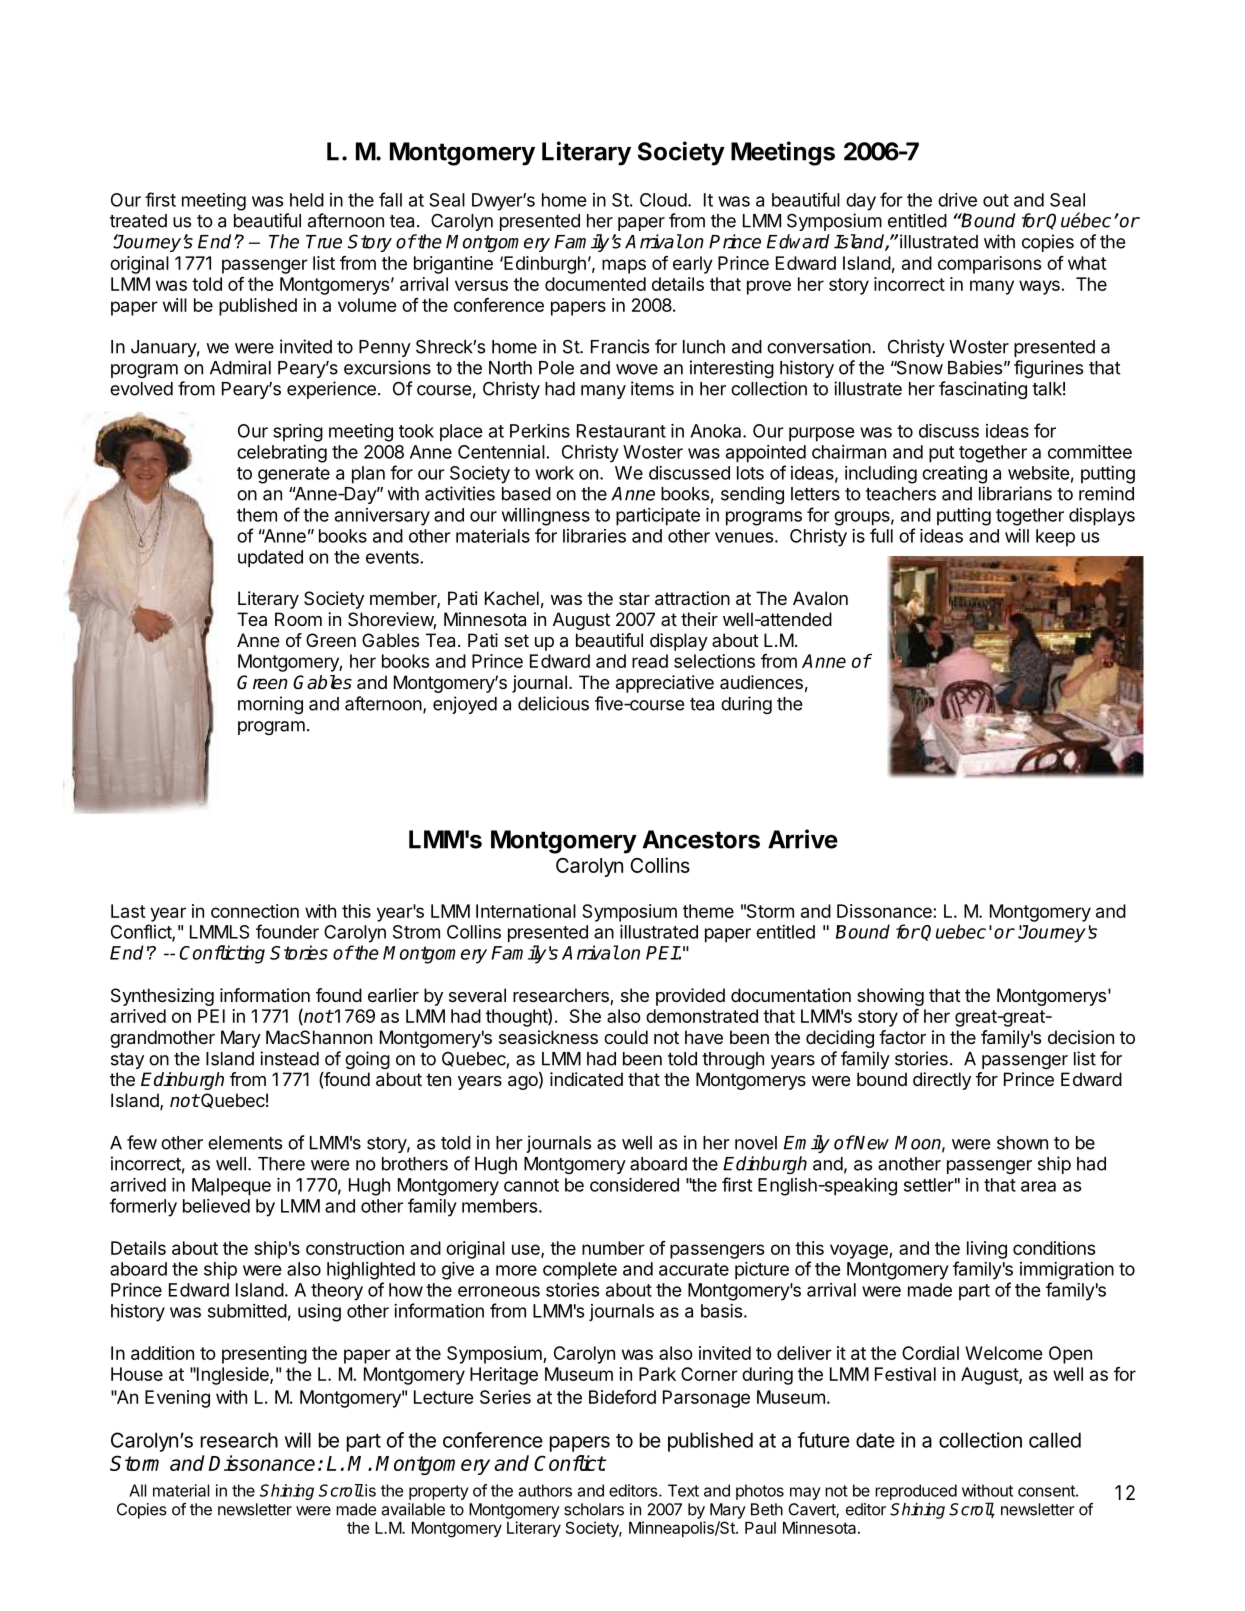 This screenshot has height=1611, width=1245. I want to click on Evening, so click(177, 1399).
